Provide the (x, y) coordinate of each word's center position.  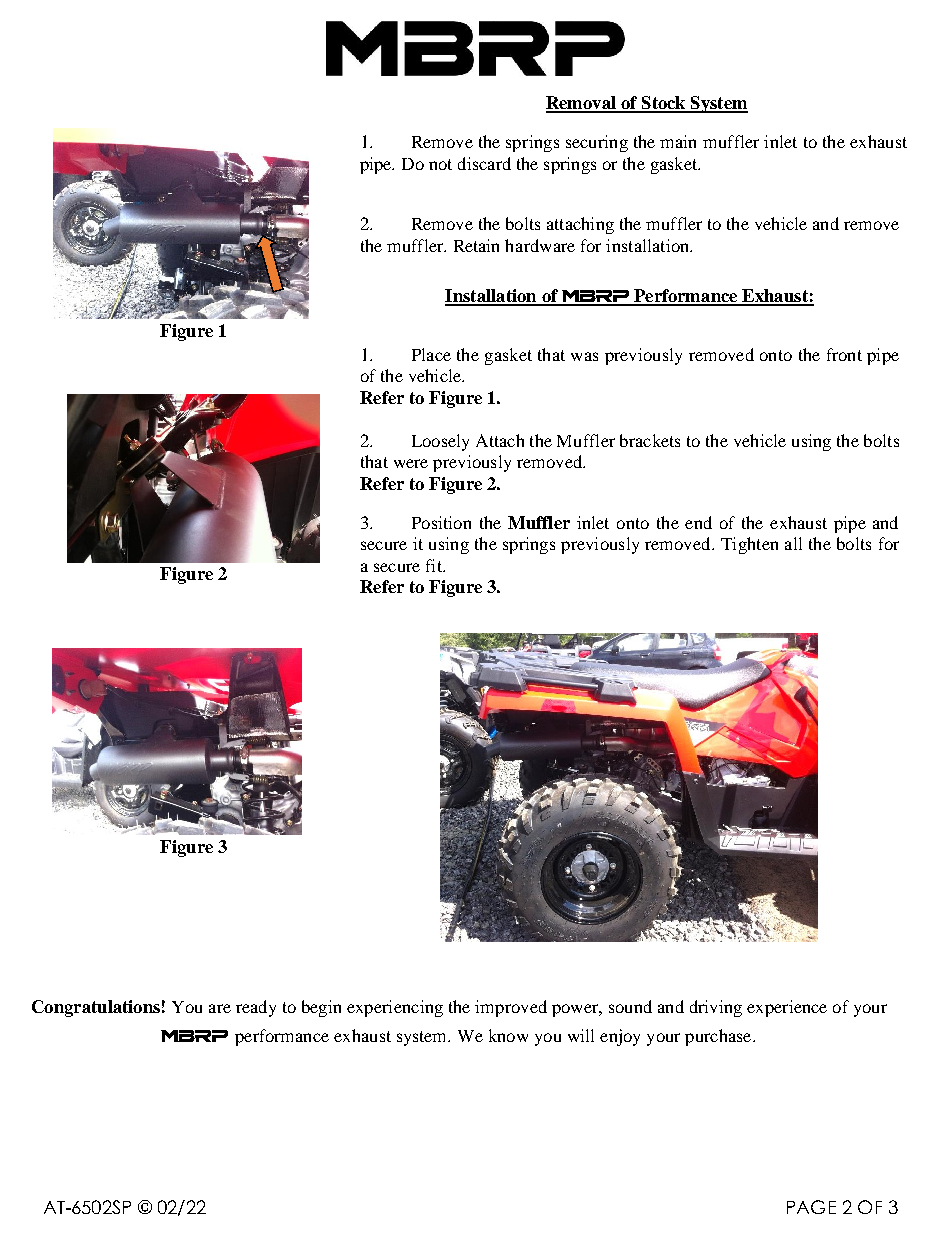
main (678, 141)
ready (256, 1008)
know (508, 1035)
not (440, 164)
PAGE (811, 1207)
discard (484, 163)
